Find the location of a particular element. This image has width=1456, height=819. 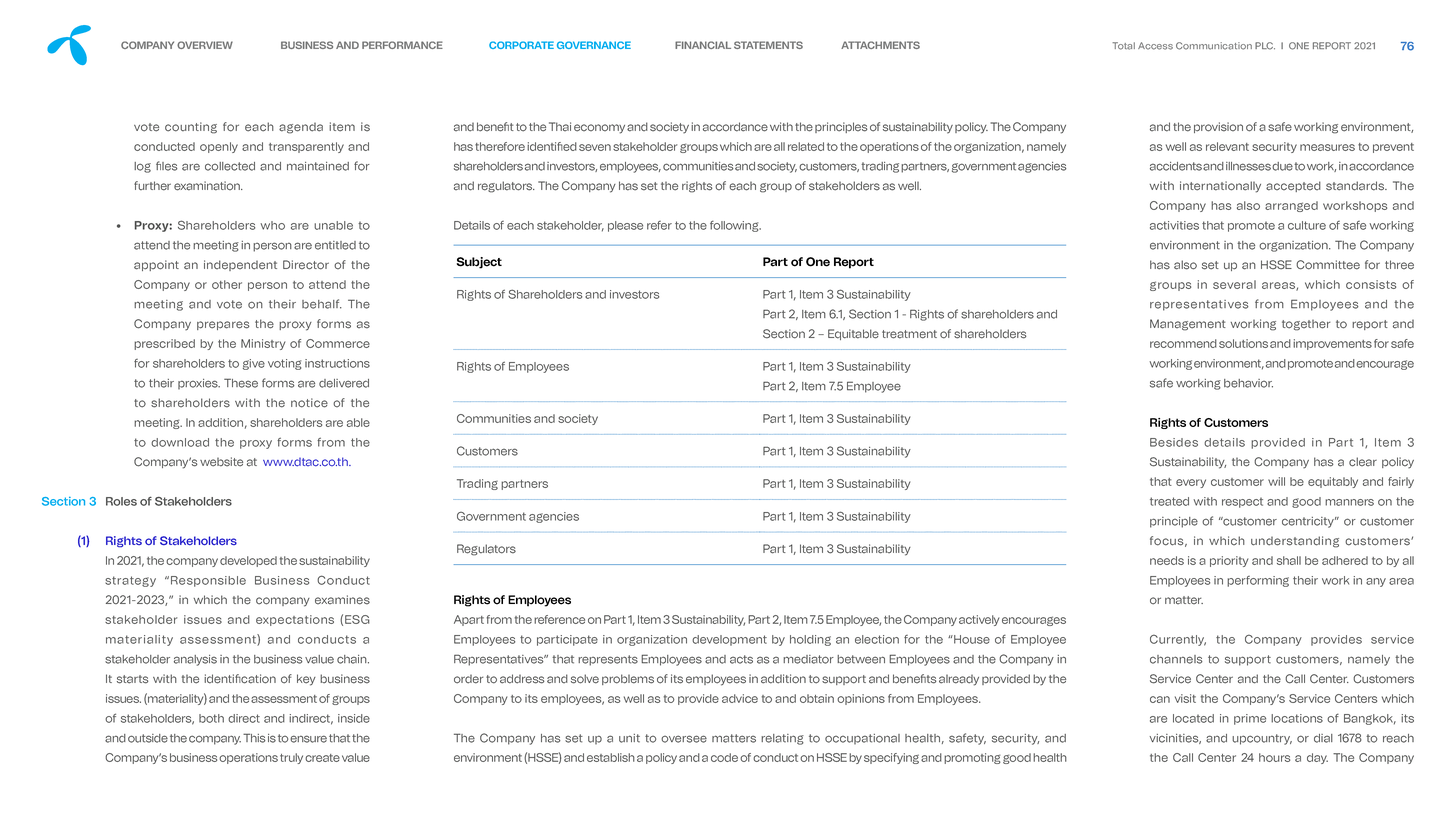

respect is located at coordinates (1242, 502).
